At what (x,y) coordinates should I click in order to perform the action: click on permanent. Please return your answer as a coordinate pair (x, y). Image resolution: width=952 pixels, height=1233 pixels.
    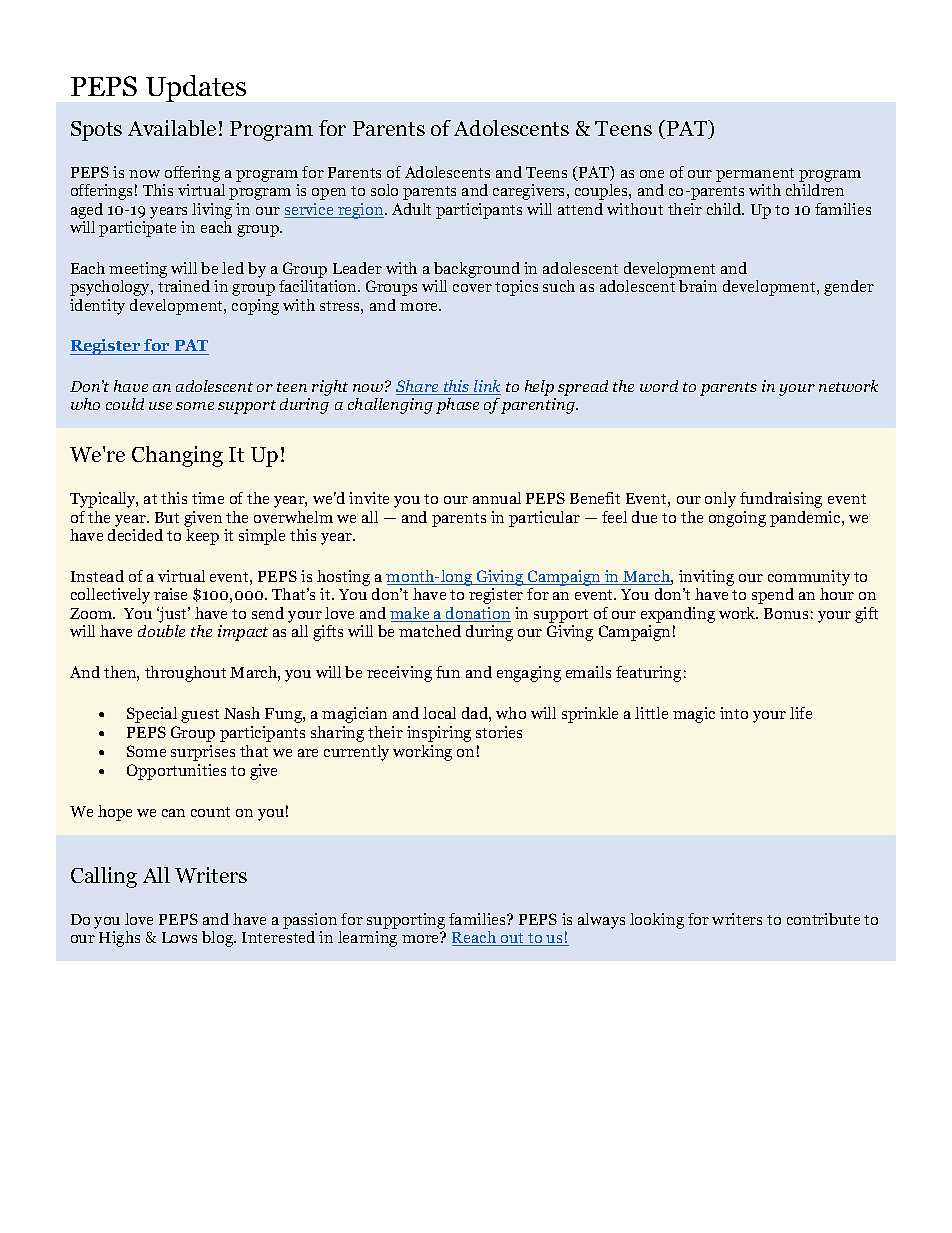
    Looking at the image, I should click on (755, 175).
